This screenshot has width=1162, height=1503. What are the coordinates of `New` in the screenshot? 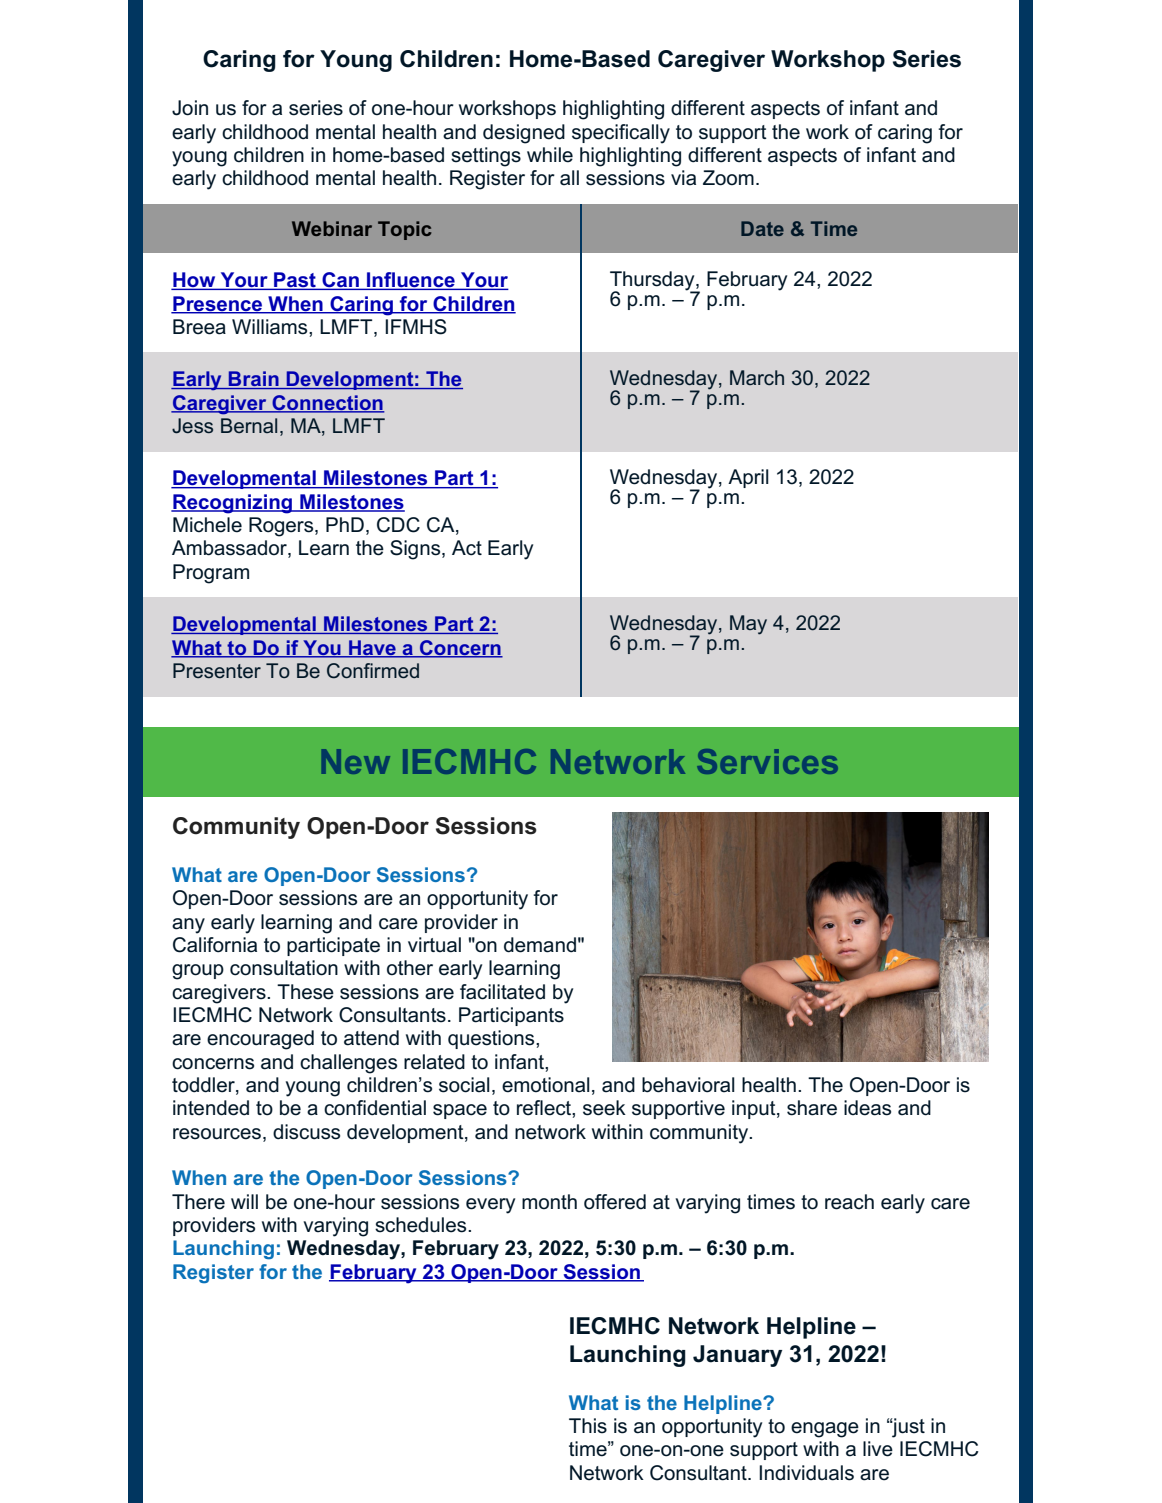 It's located at (356, 761).
